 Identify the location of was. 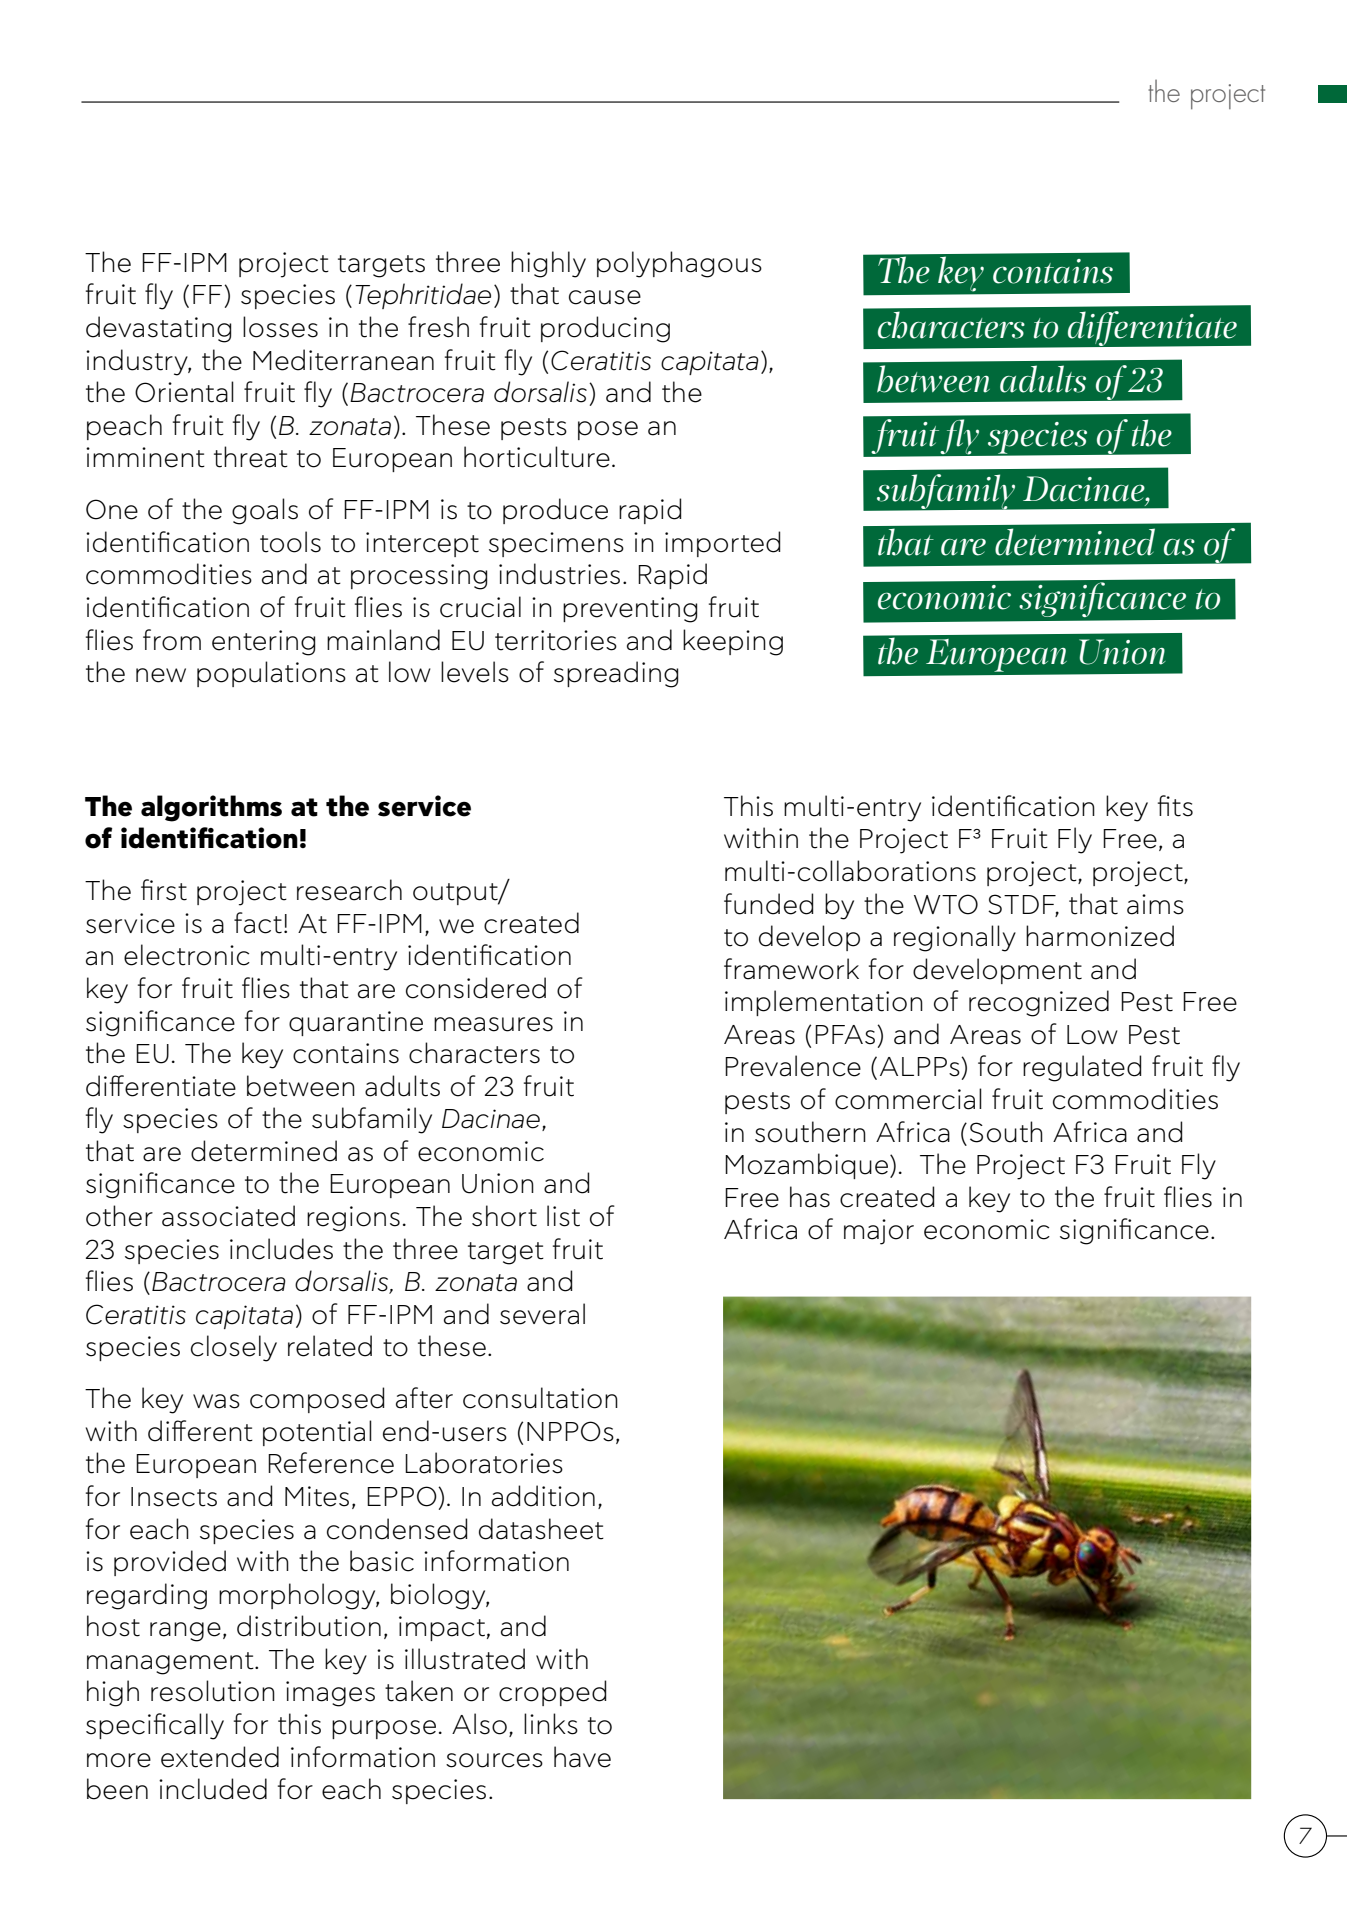
(216, 1401).
